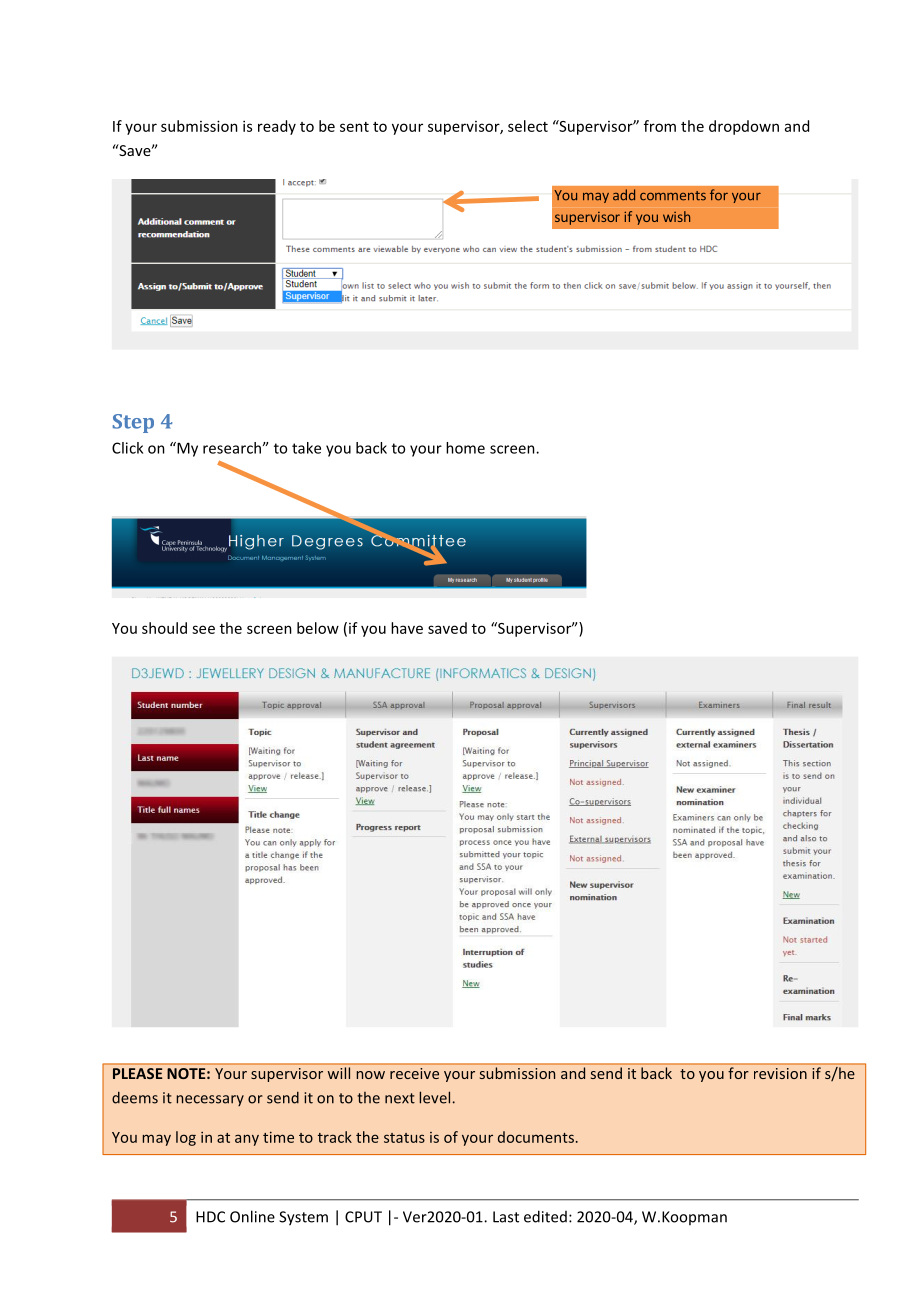 This screenshot has height=1308, width=924. Describe the element at coordinates (465, 448) in the screenshot. I see `home` at that location.
